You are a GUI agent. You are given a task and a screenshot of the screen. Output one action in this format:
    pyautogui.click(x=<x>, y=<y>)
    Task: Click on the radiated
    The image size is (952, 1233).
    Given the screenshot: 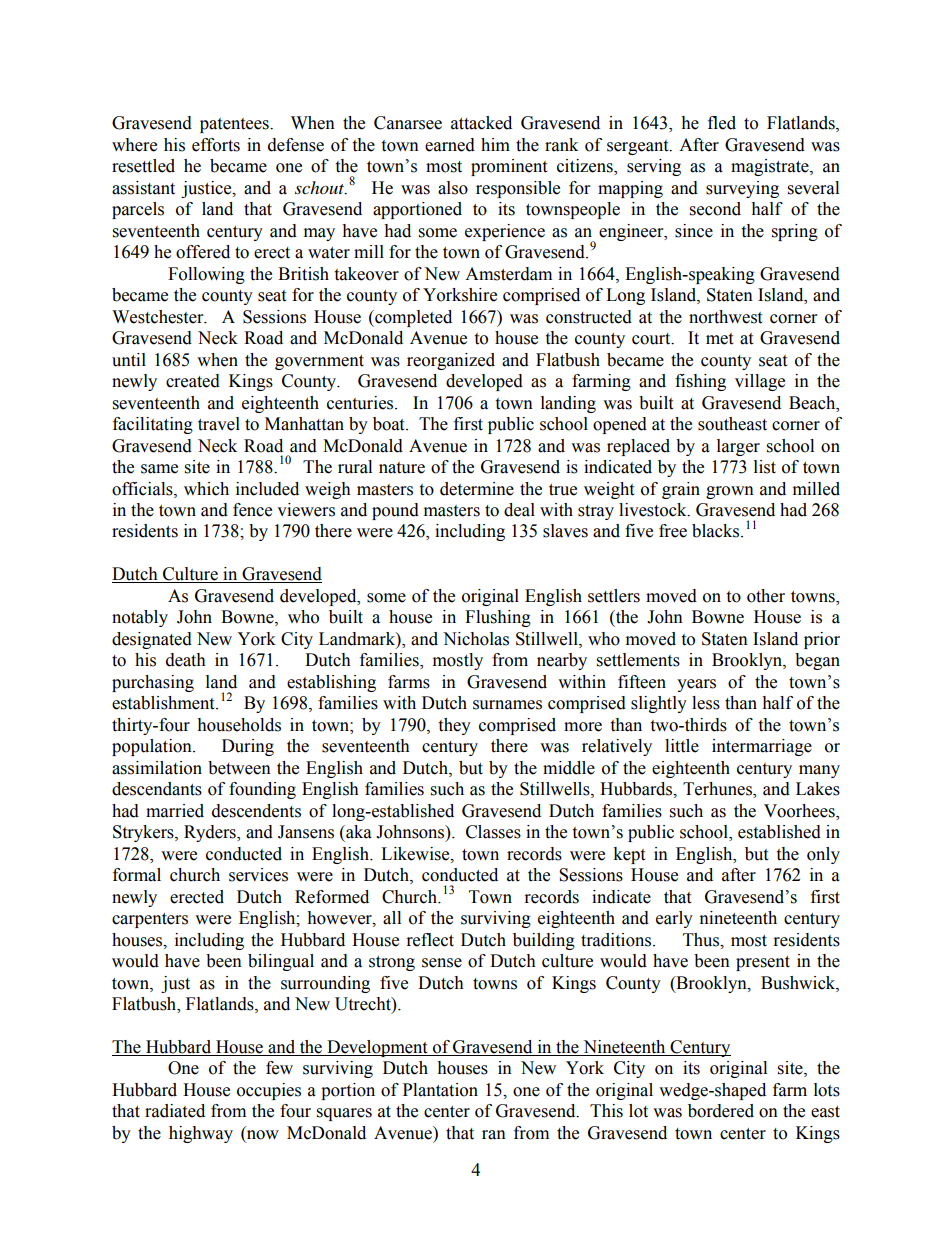 What is the action you would take?
    pyautogui.click(x=175, y=1111)
